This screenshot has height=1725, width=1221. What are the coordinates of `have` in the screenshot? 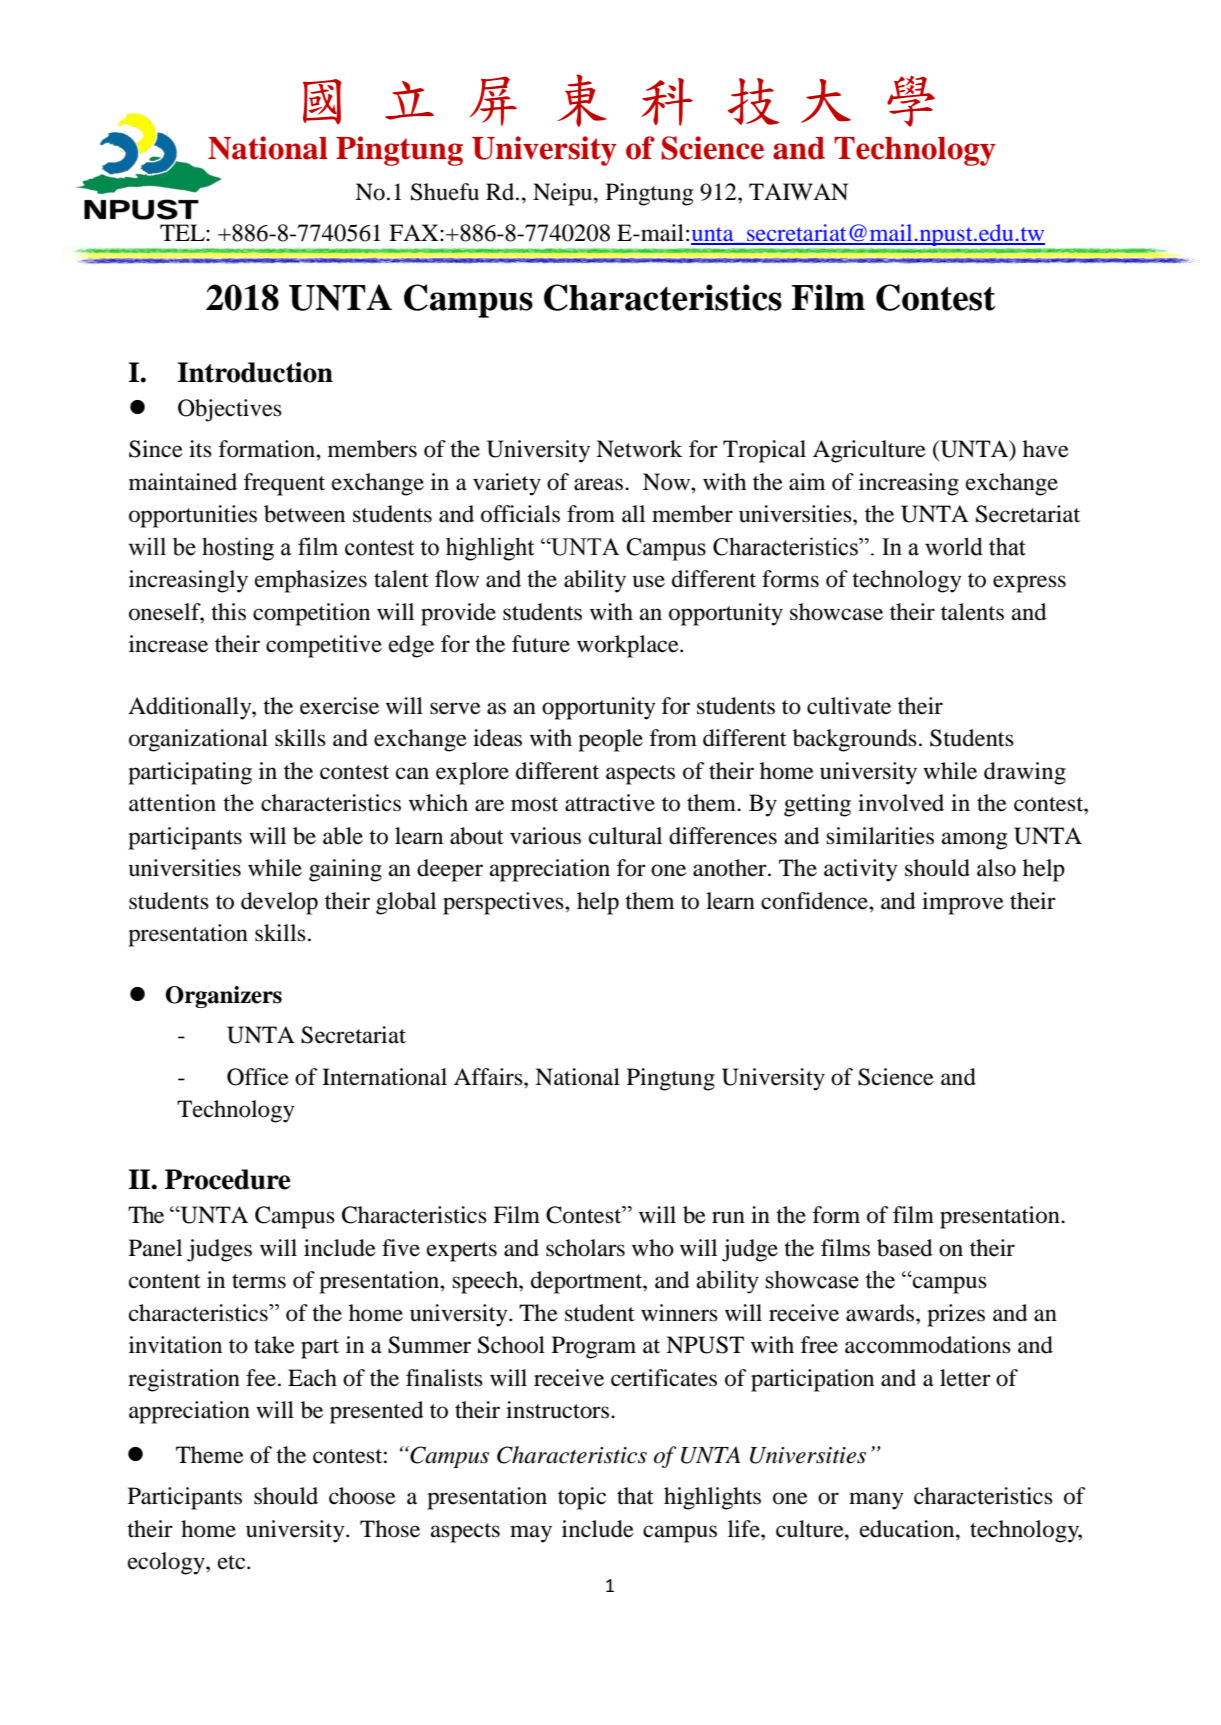 It's located at (1046, 449).
